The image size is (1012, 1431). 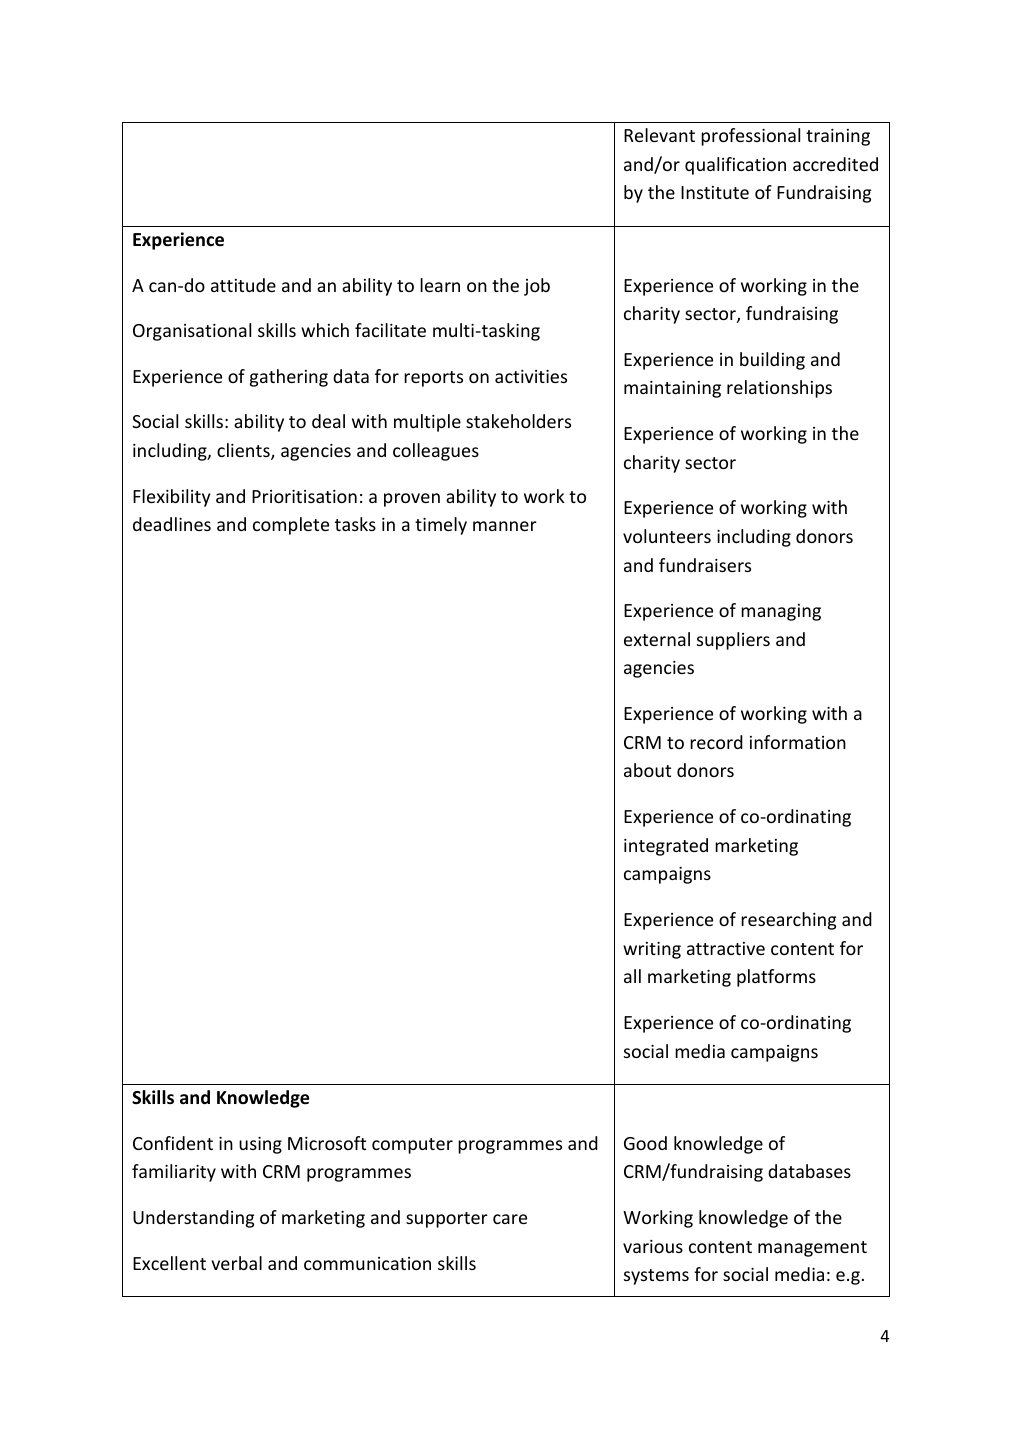 What do you see at coordinates (291, 526) in the screenshot?
I see `complete` at bounding box center [291, 526].
